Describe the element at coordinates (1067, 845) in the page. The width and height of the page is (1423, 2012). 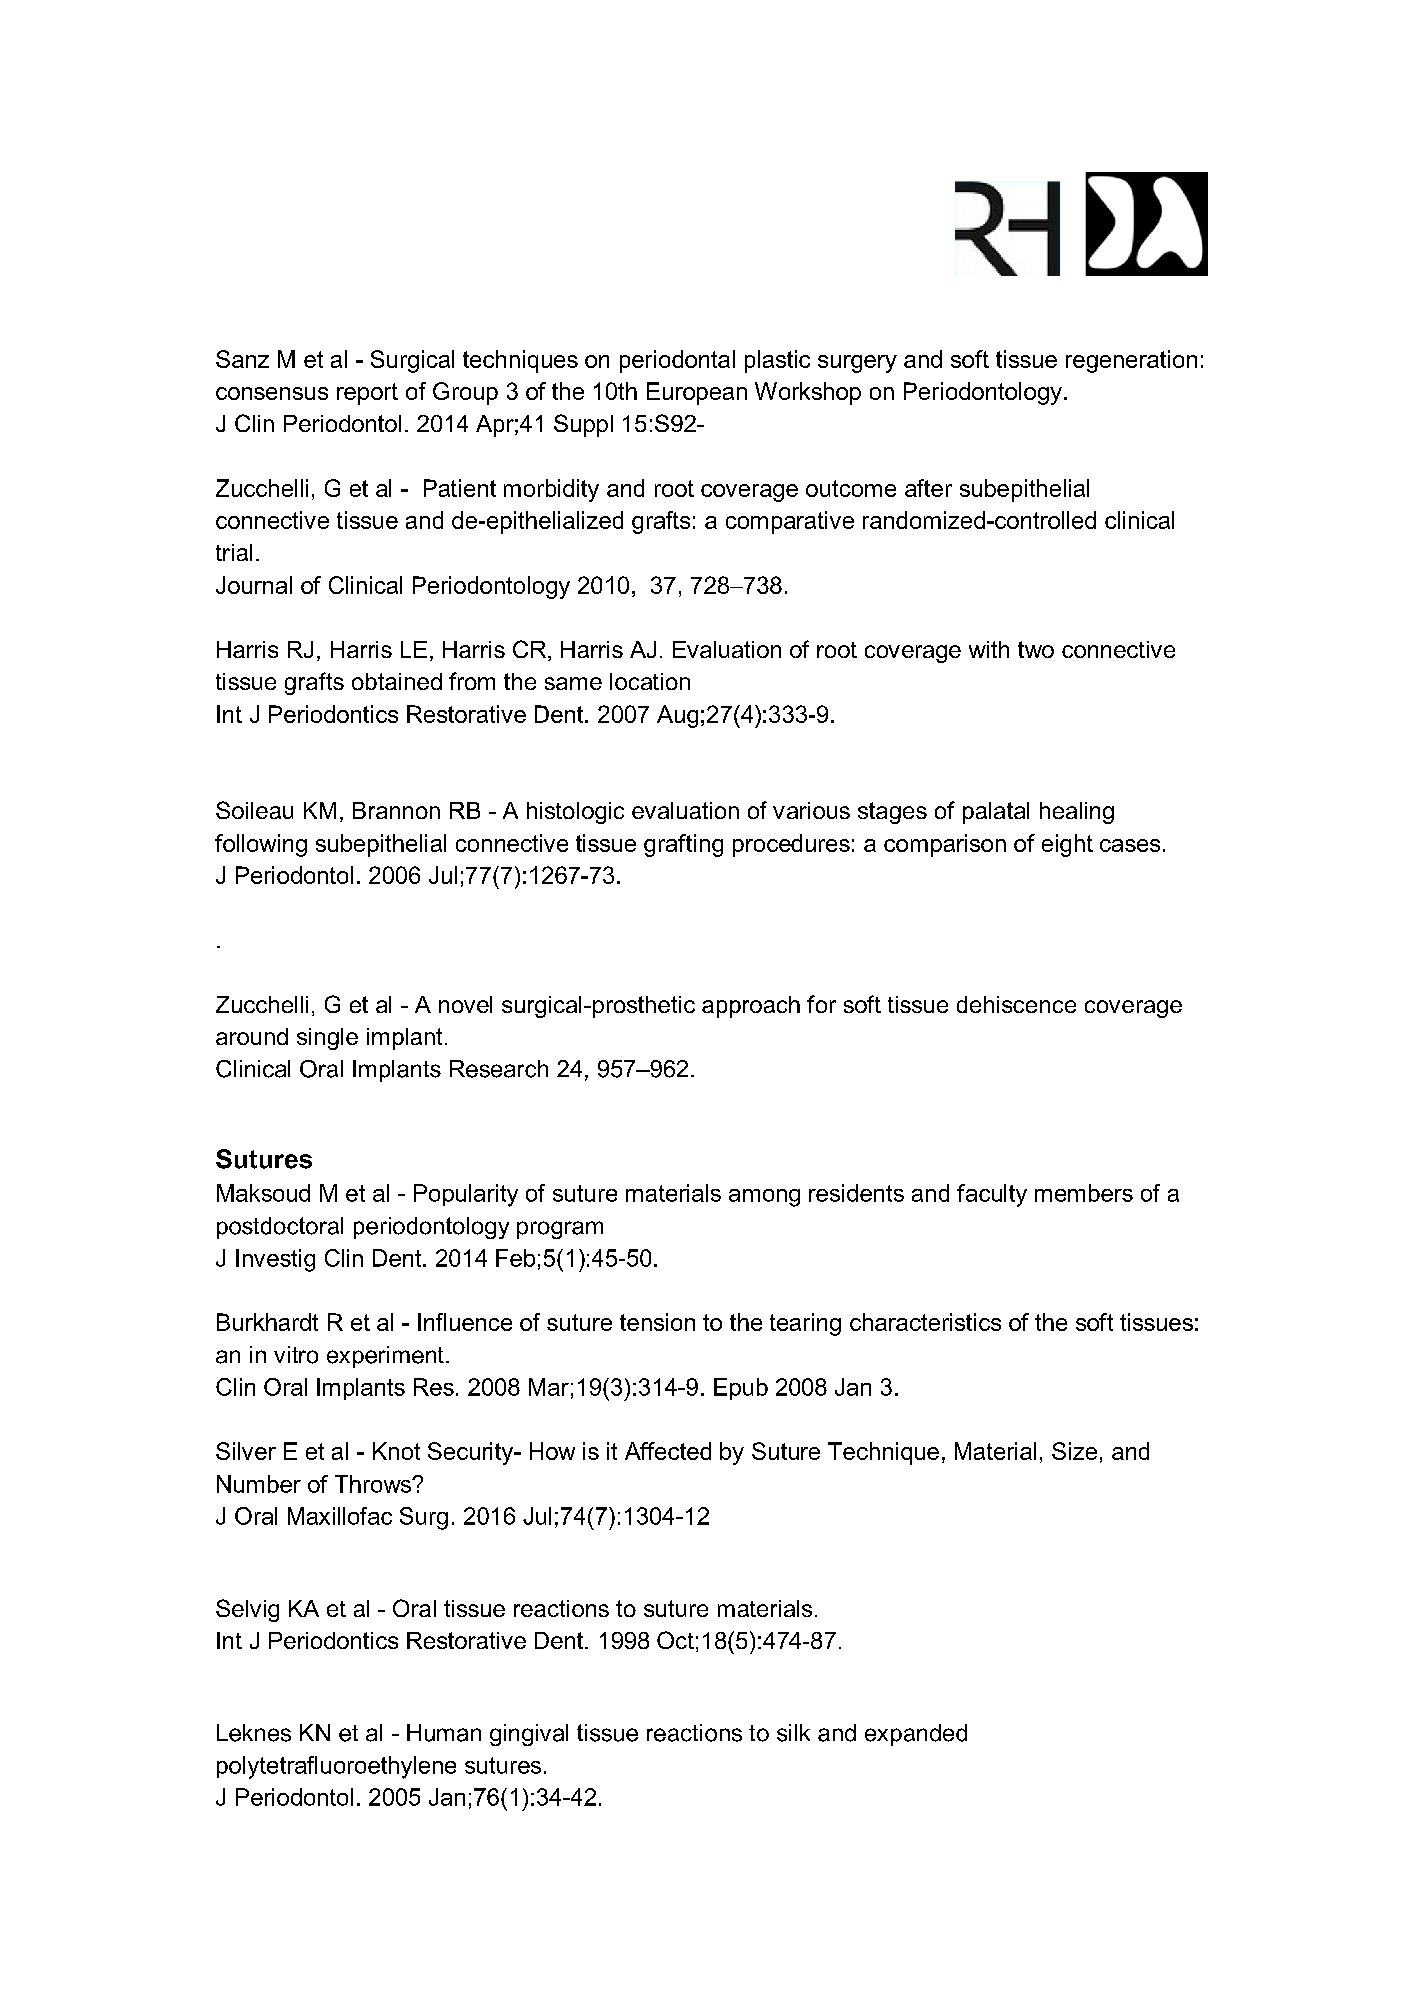
I see `eight` at that location.
